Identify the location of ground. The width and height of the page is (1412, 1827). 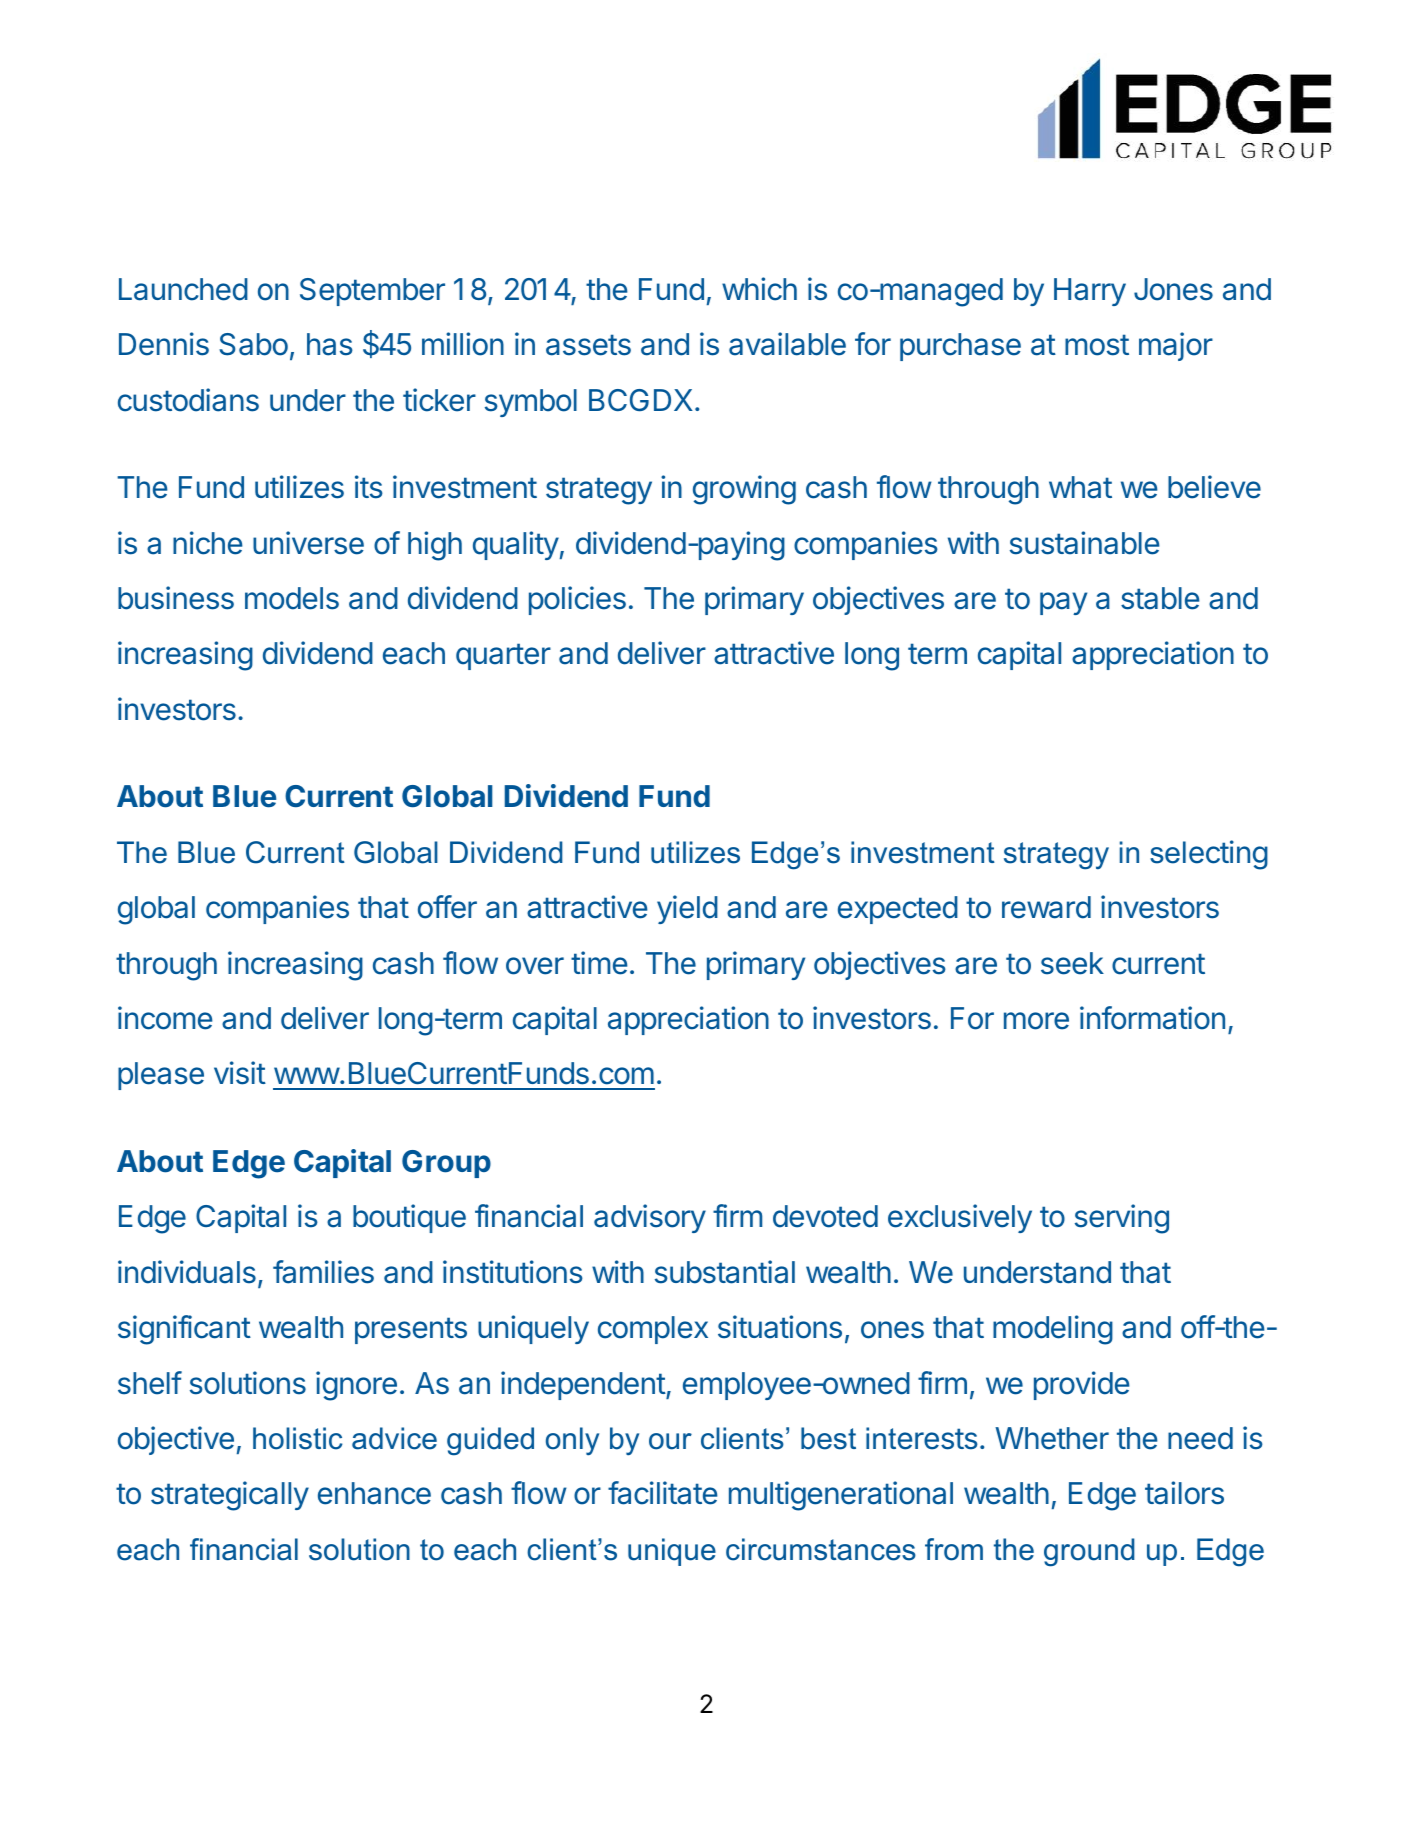
(1089, 1552).
